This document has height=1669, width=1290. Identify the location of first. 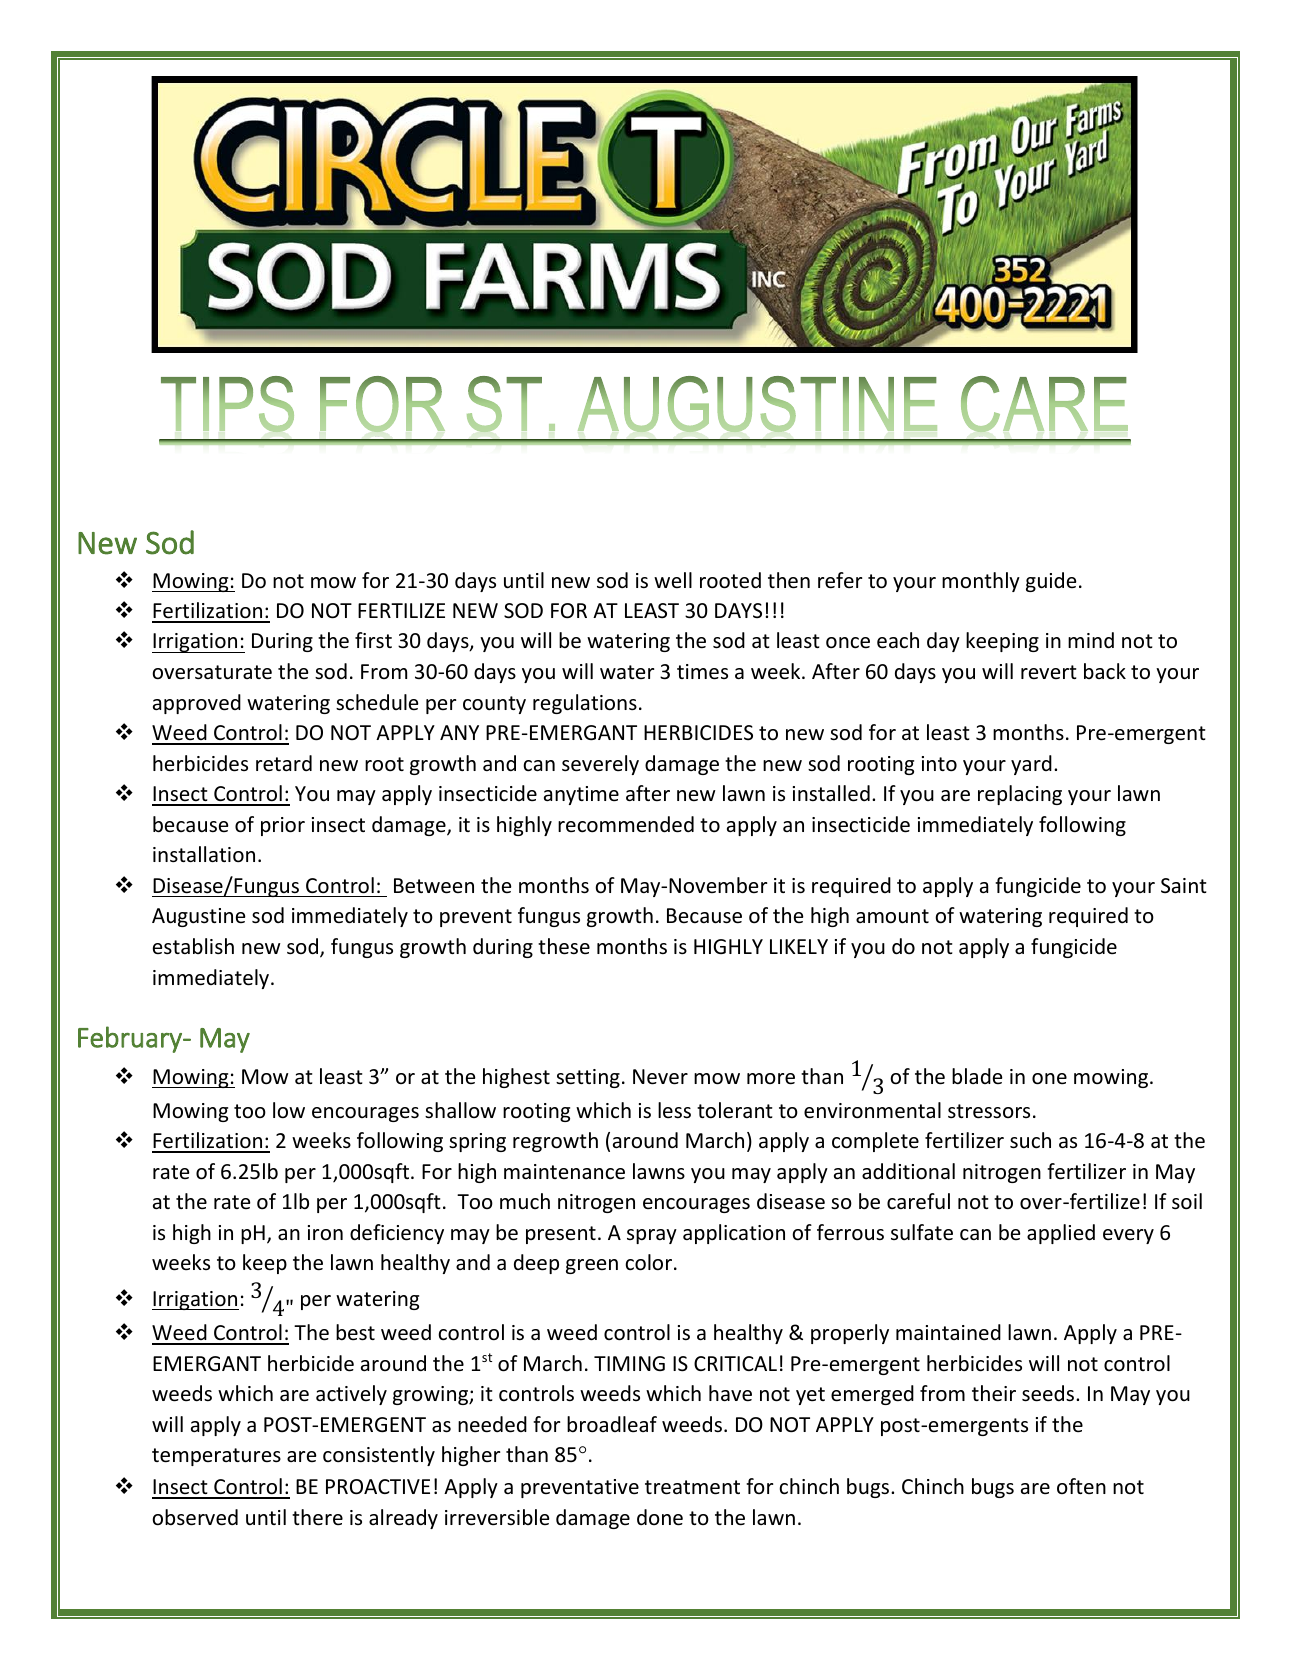
(373, 640).
